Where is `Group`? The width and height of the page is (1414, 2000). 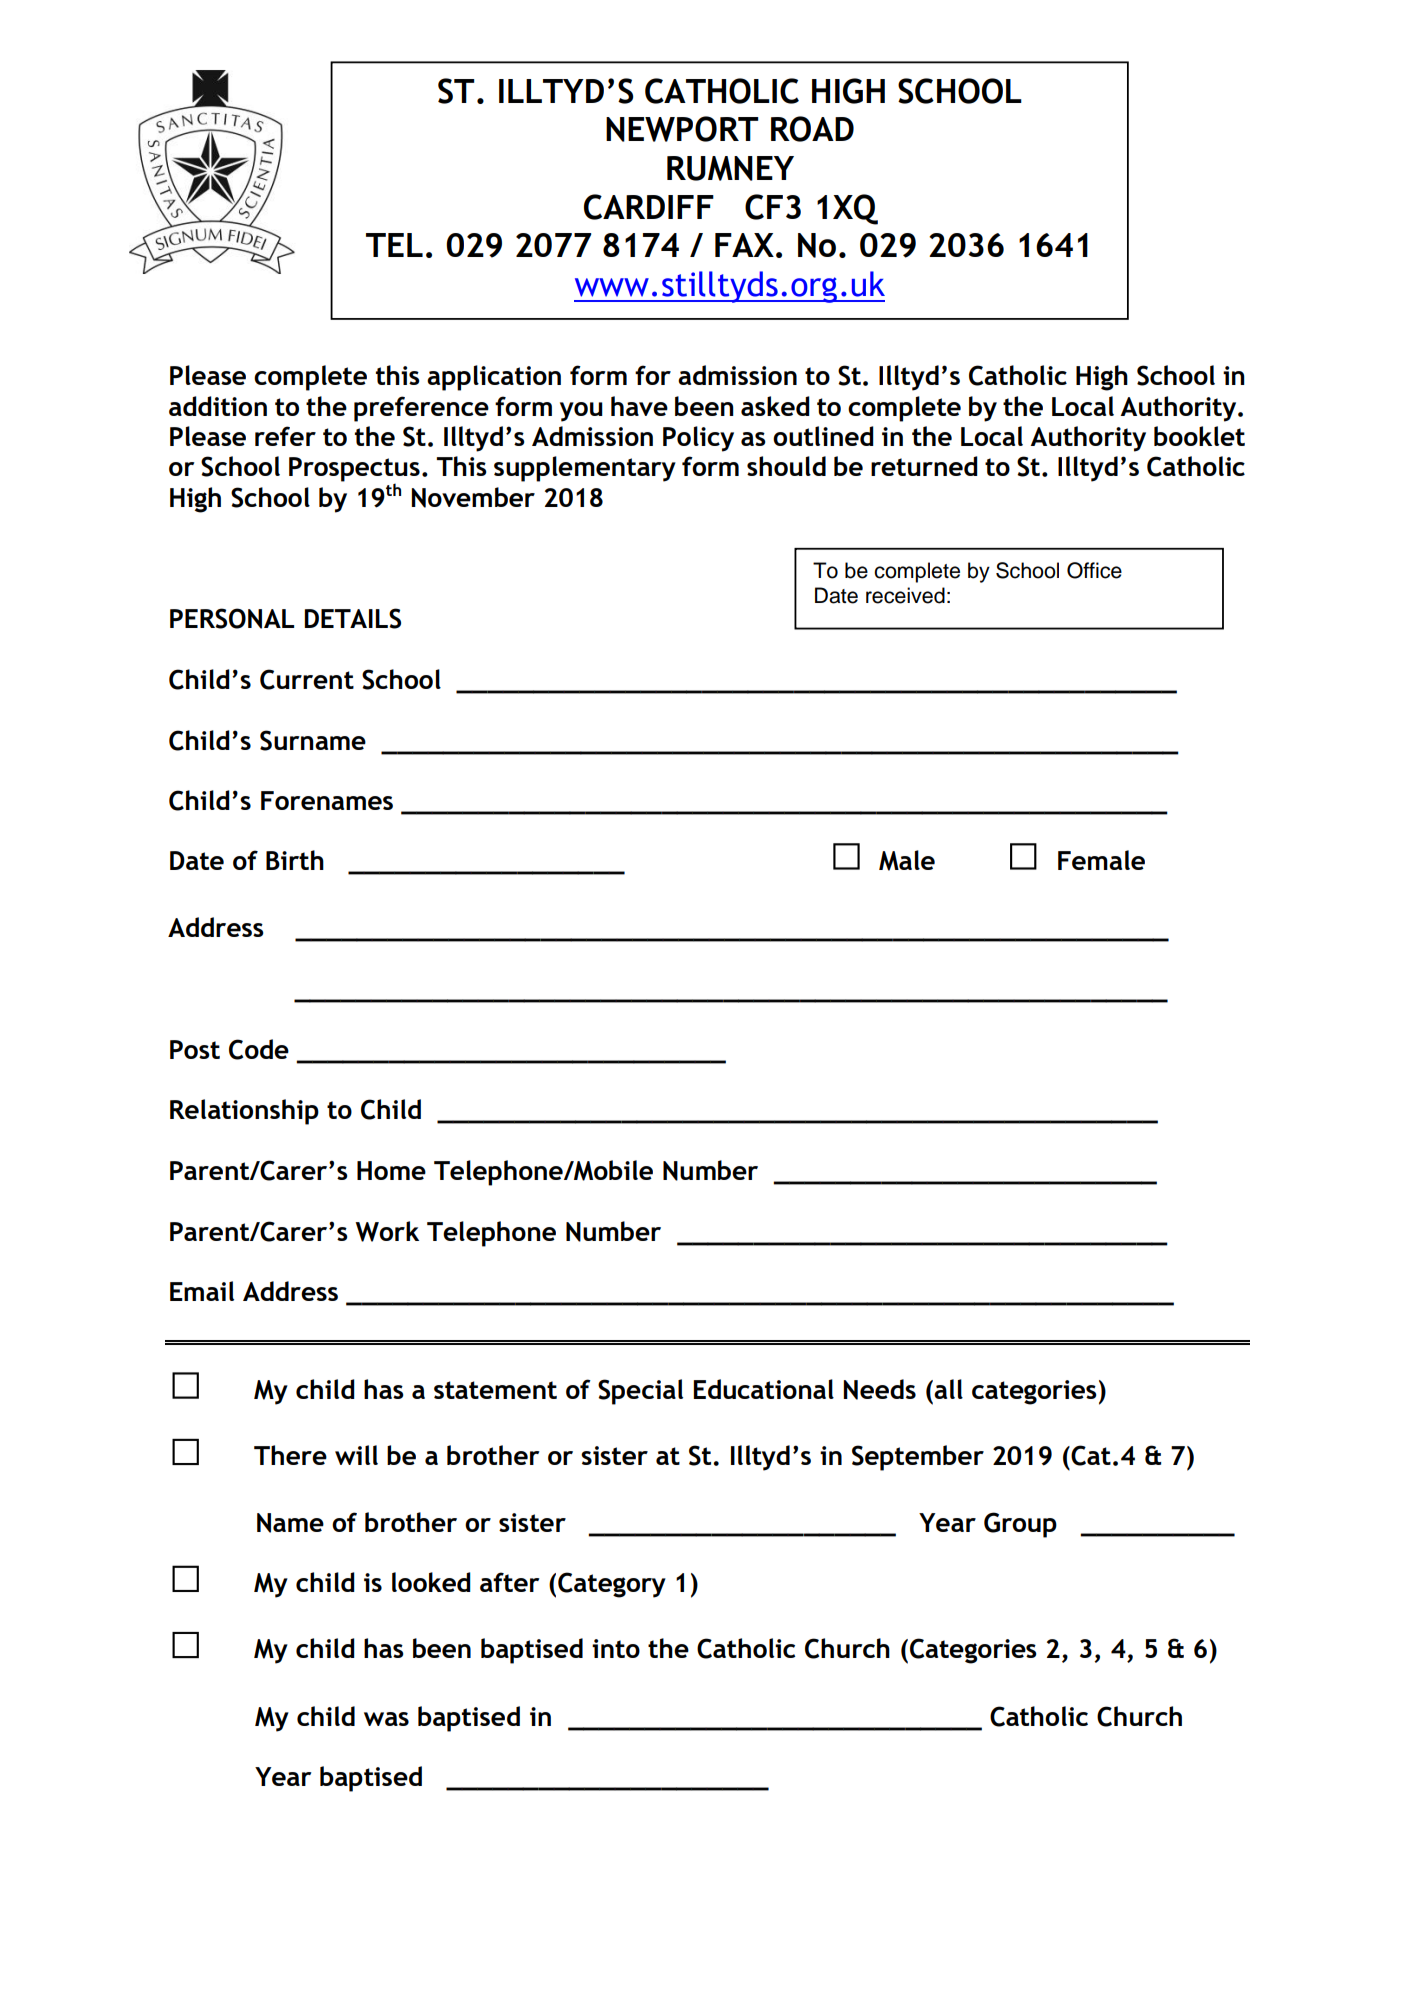
Group is located at coordinates (1020, 1525).
